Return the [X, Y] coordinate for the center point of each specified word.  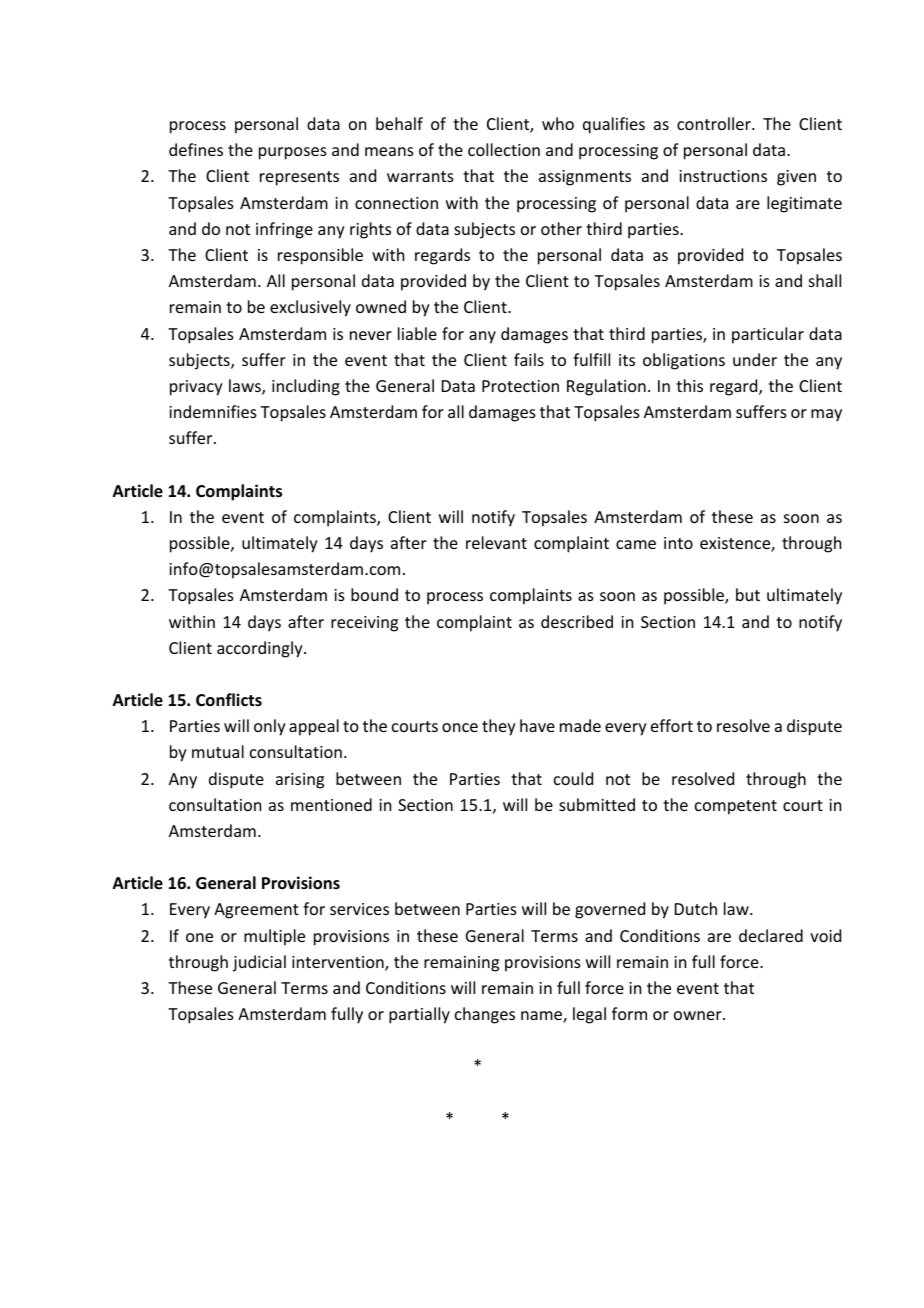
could [573, 778]
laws [246, 387]
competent [736, 807]
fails [529, 359]
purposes [293, 153]
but [748, 594]
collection [504, 149]
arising [300, 781]
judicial [259, 963]
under [755, 359]
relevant [496, 542]
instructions [723, 176]
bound [374, 594]
